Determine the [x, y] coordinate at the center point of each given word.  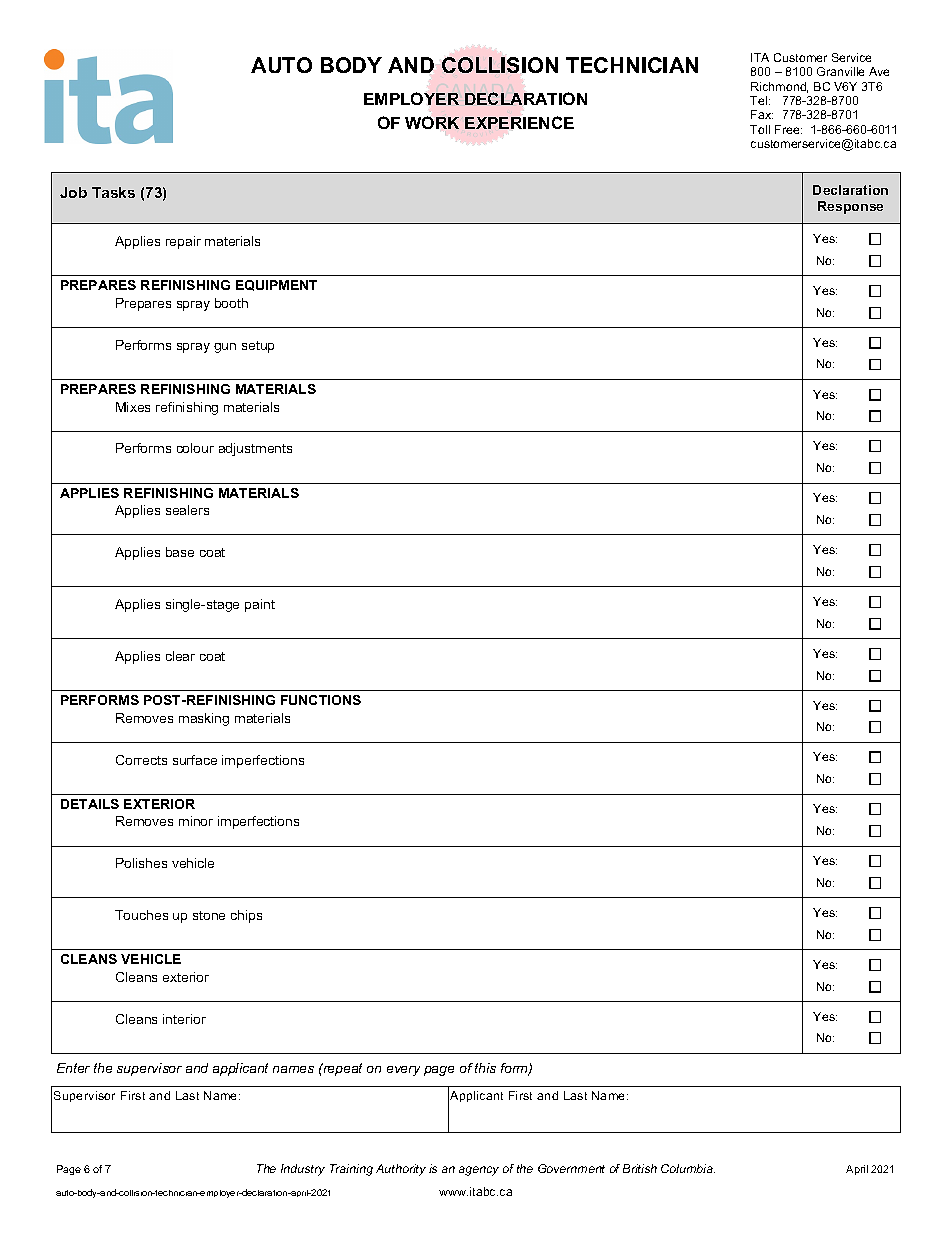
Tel [760, 100]
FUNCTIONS [321, 700]
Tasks [113, 192]
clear [180, 656]
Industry [303, 1170]
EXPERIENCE [519, 122]
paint [260, 605]
